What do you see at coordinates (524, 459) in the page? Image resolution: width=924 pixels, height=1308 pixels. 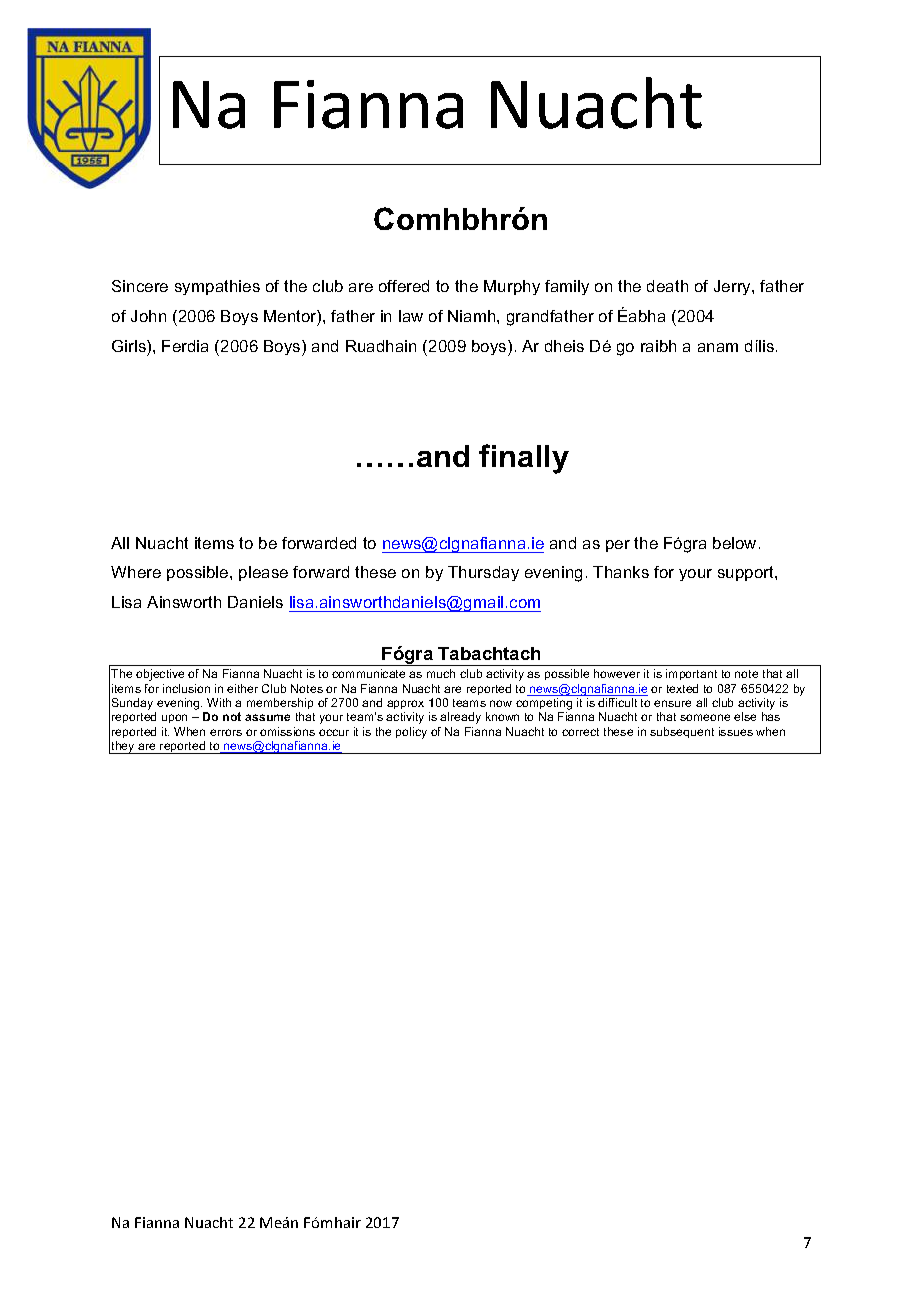 I see `finally` at bounding box center [524, 459].
